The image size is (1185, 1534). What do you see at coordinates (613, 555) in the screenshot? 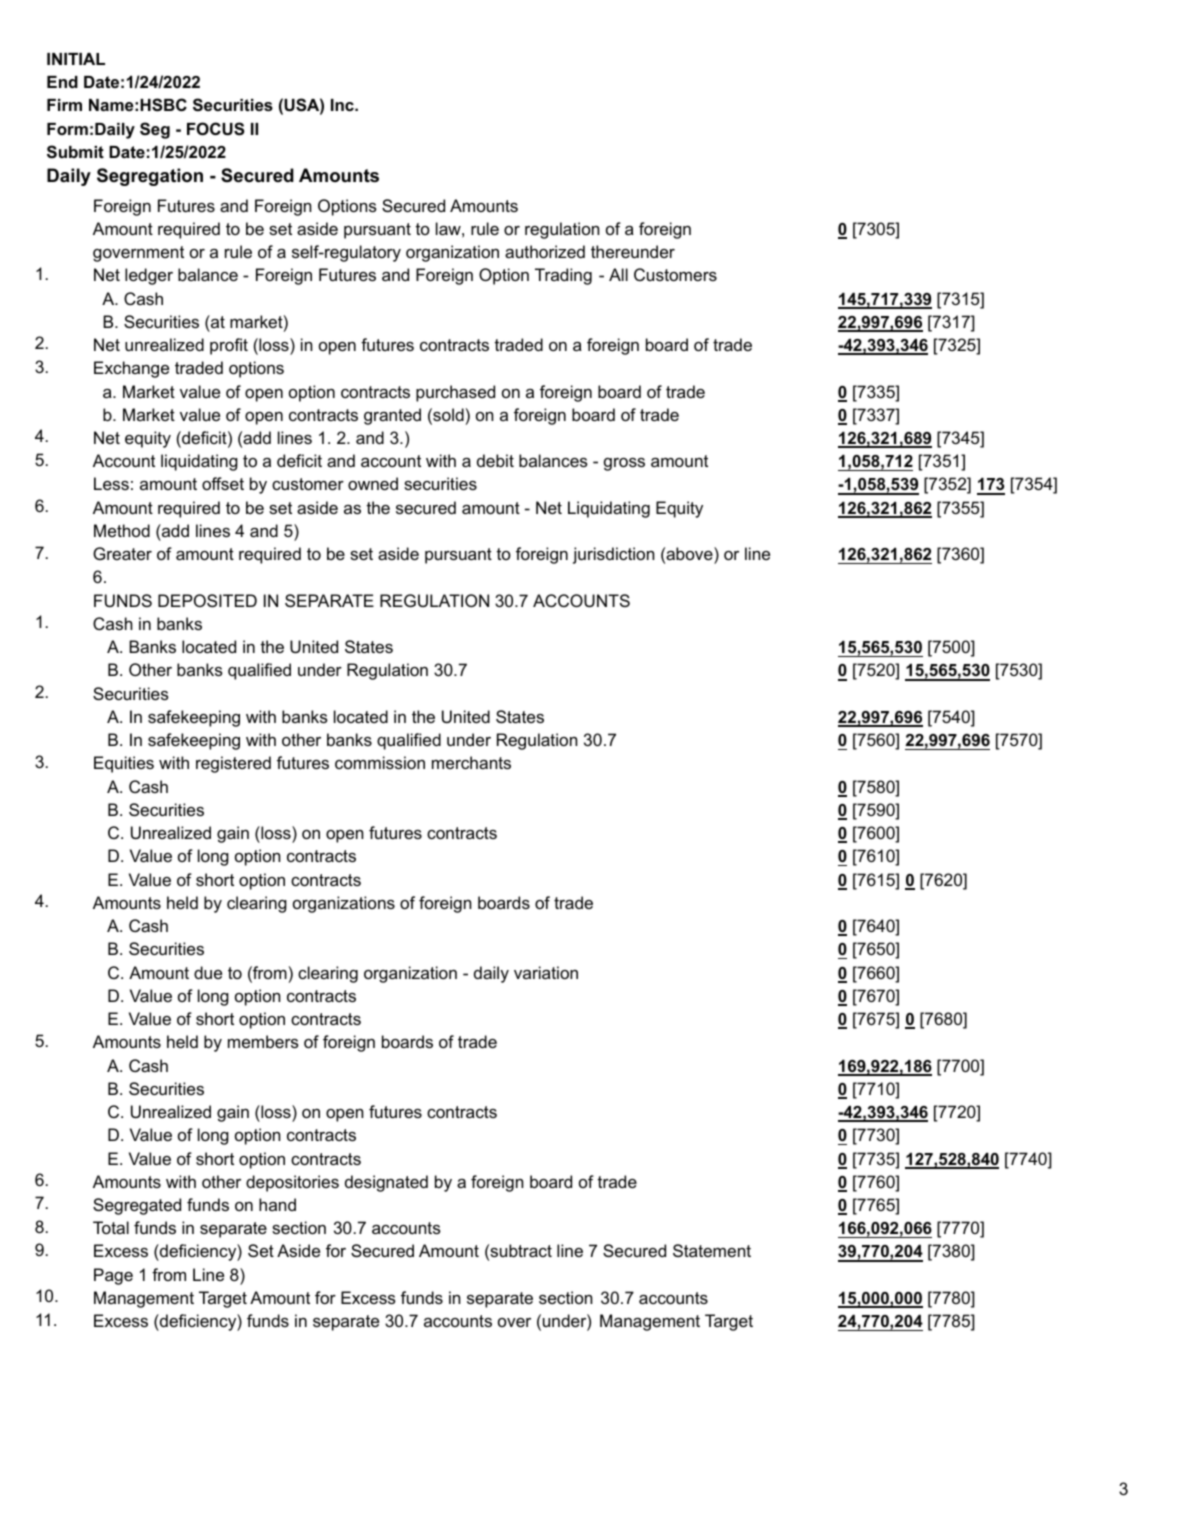
I see `jurisdiction` at bounding box center [613, 555].
